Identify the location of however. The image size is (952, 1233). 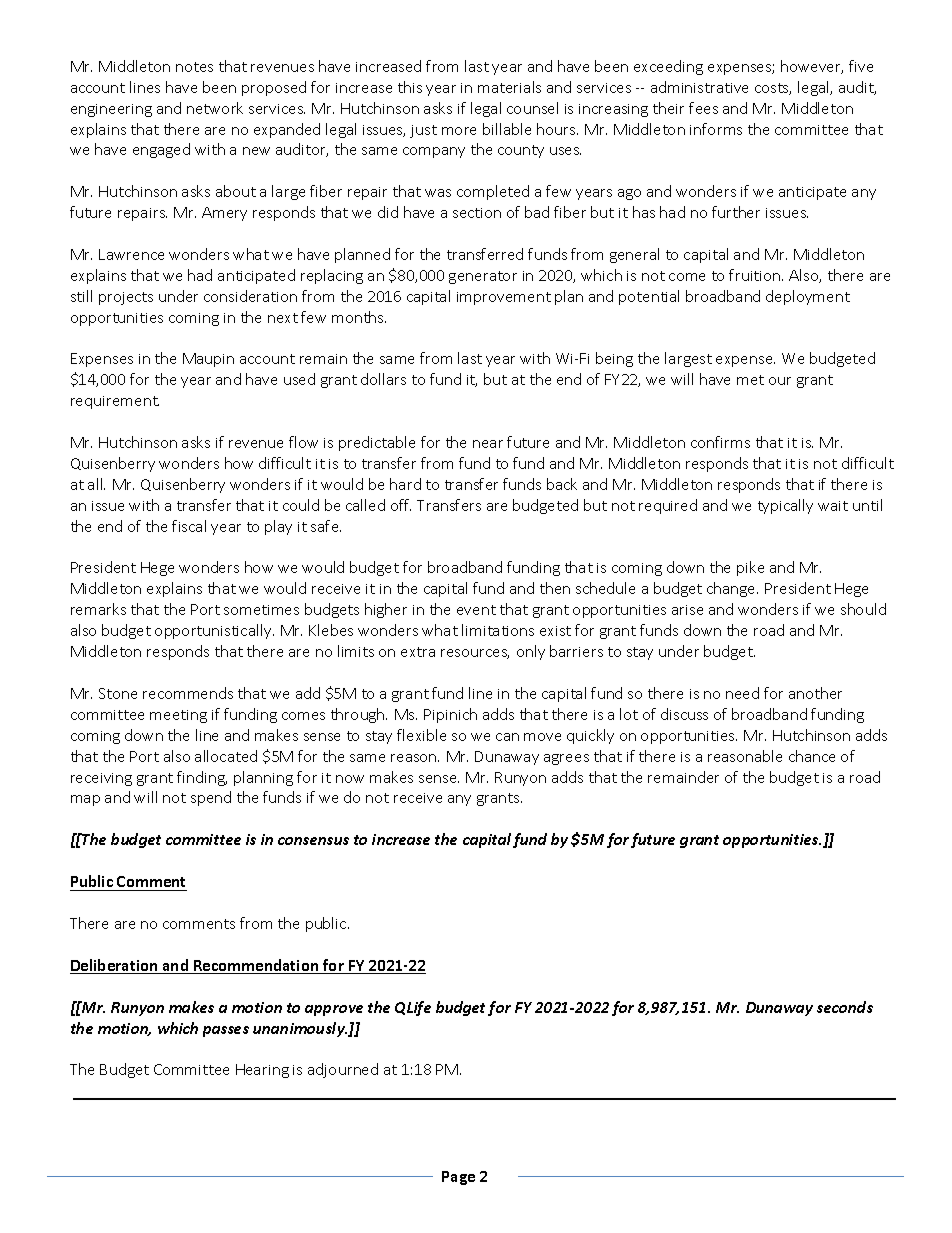
(812, 67).
